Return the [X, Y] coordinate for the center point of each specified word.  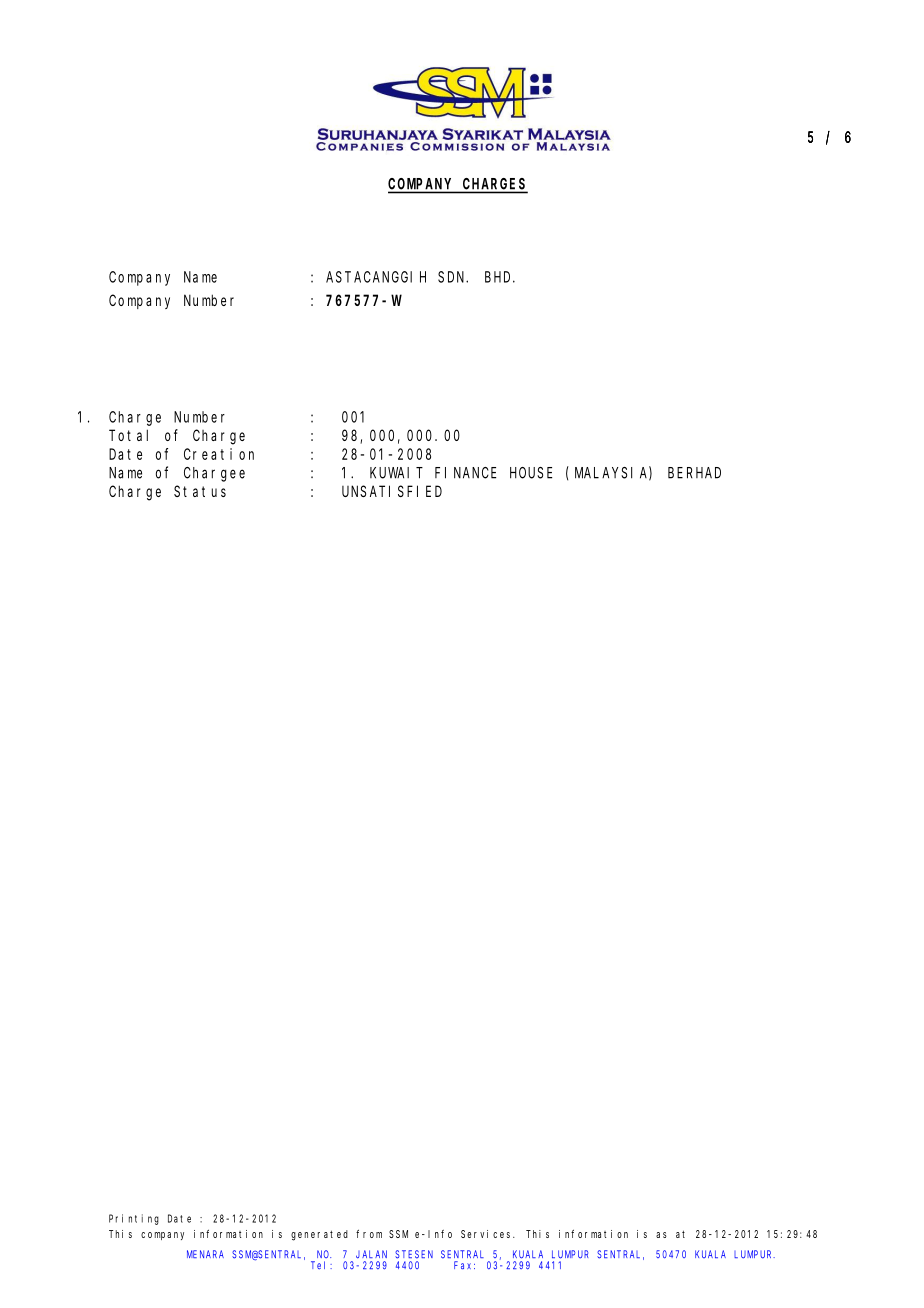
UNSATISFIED [392, 491]
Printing [134, 1219]
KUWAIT [396, 473]
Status [200, 491]
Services [487, 1234]
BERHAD [694, 473]
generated [319, 1235]
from [369, 1234]
